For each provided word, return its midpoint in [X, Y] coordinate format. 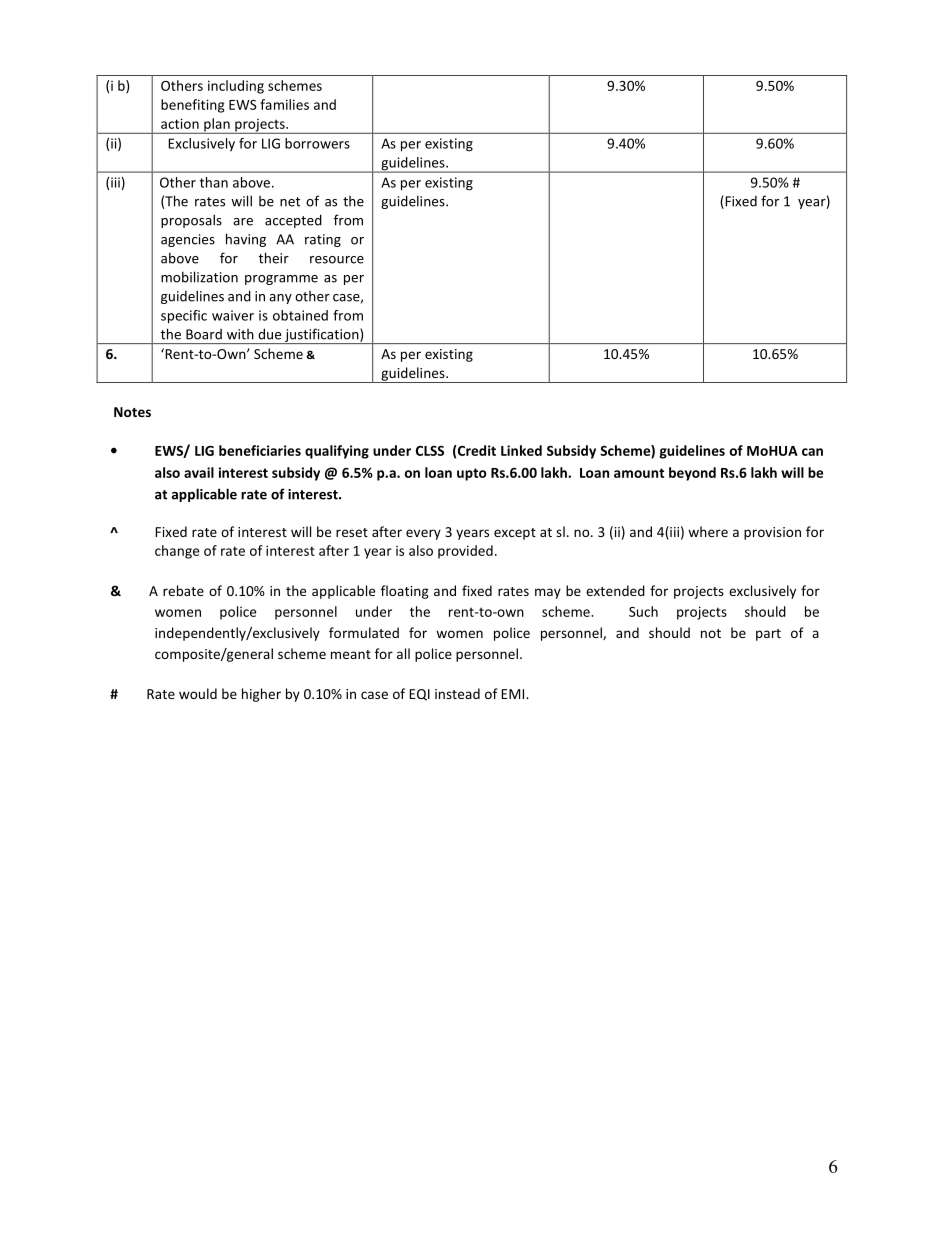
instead [457, 693]
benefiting [192, 106]
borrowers [317, 143]
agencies [188, 240]
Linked [521, 450]
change [177, 552]
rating [323, 240]
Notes [132, 412]
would [198, 693]
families [284, 104]
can [812, 452]
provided [465, 552]
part [768, 635]
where [708, 531]
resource [337, 260]
